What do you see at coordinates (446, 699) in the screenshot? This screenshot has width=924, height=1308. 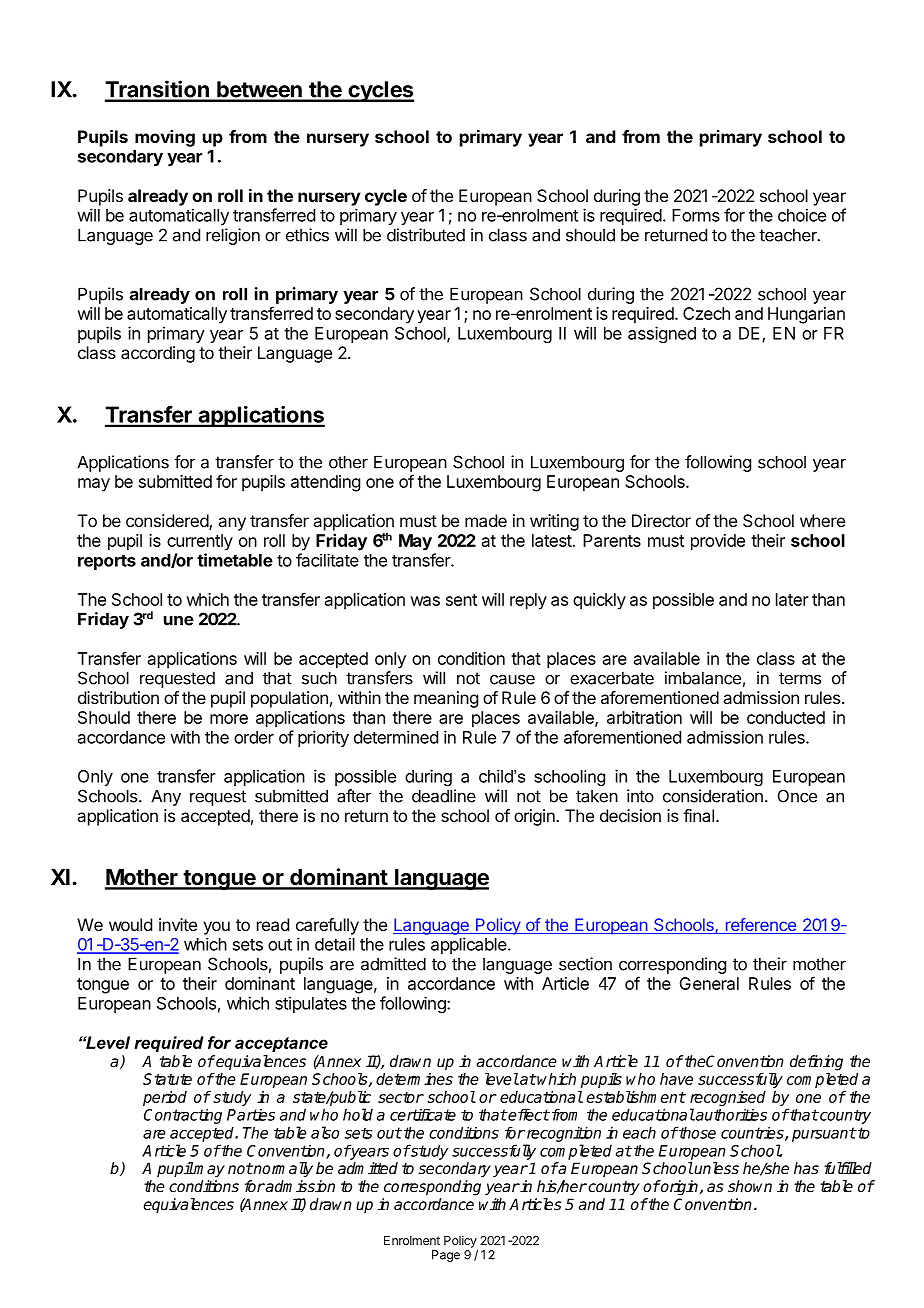 I see `meaning` at bounding box center [446, 699].
